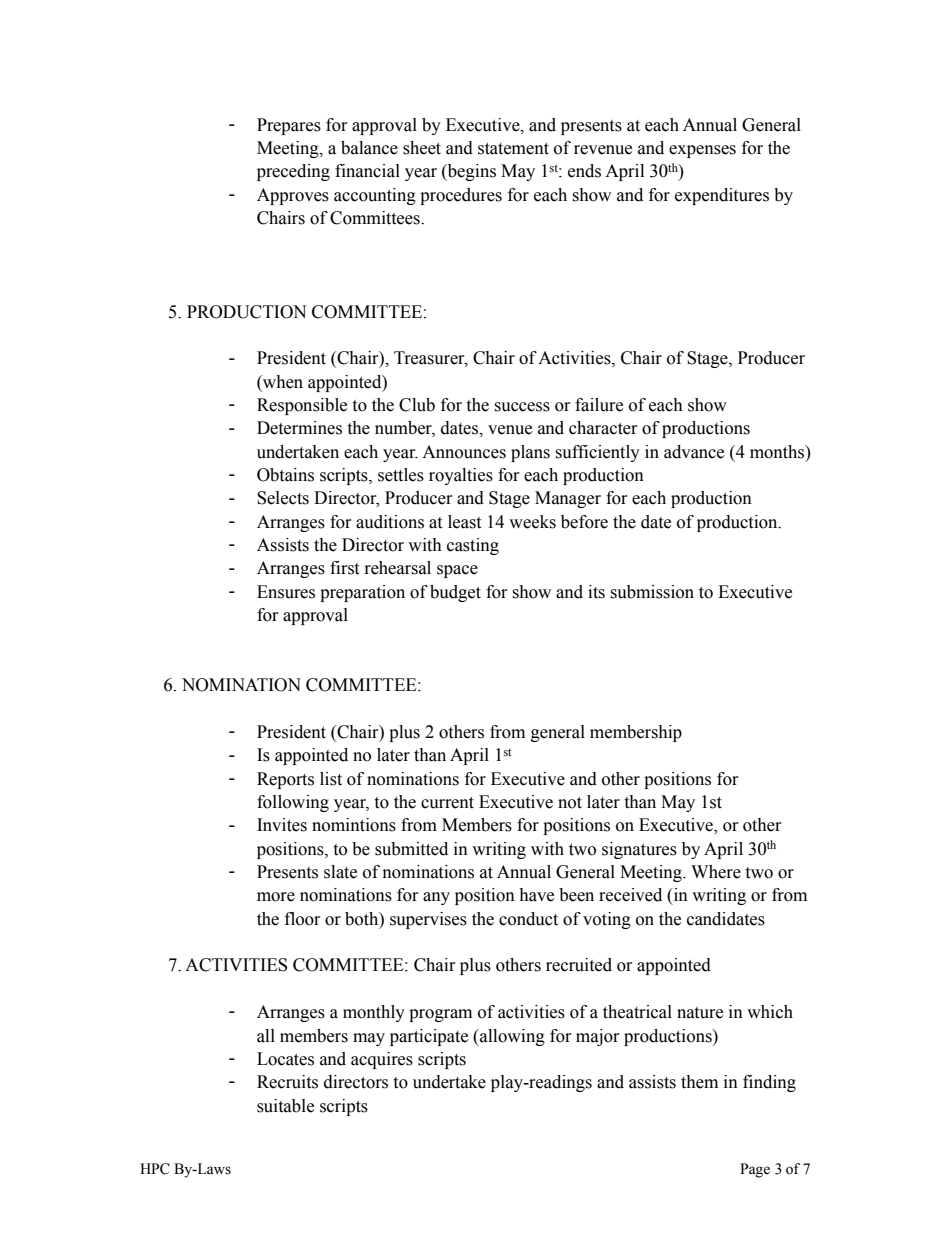  I want to click on submission, so click(652, 592).
